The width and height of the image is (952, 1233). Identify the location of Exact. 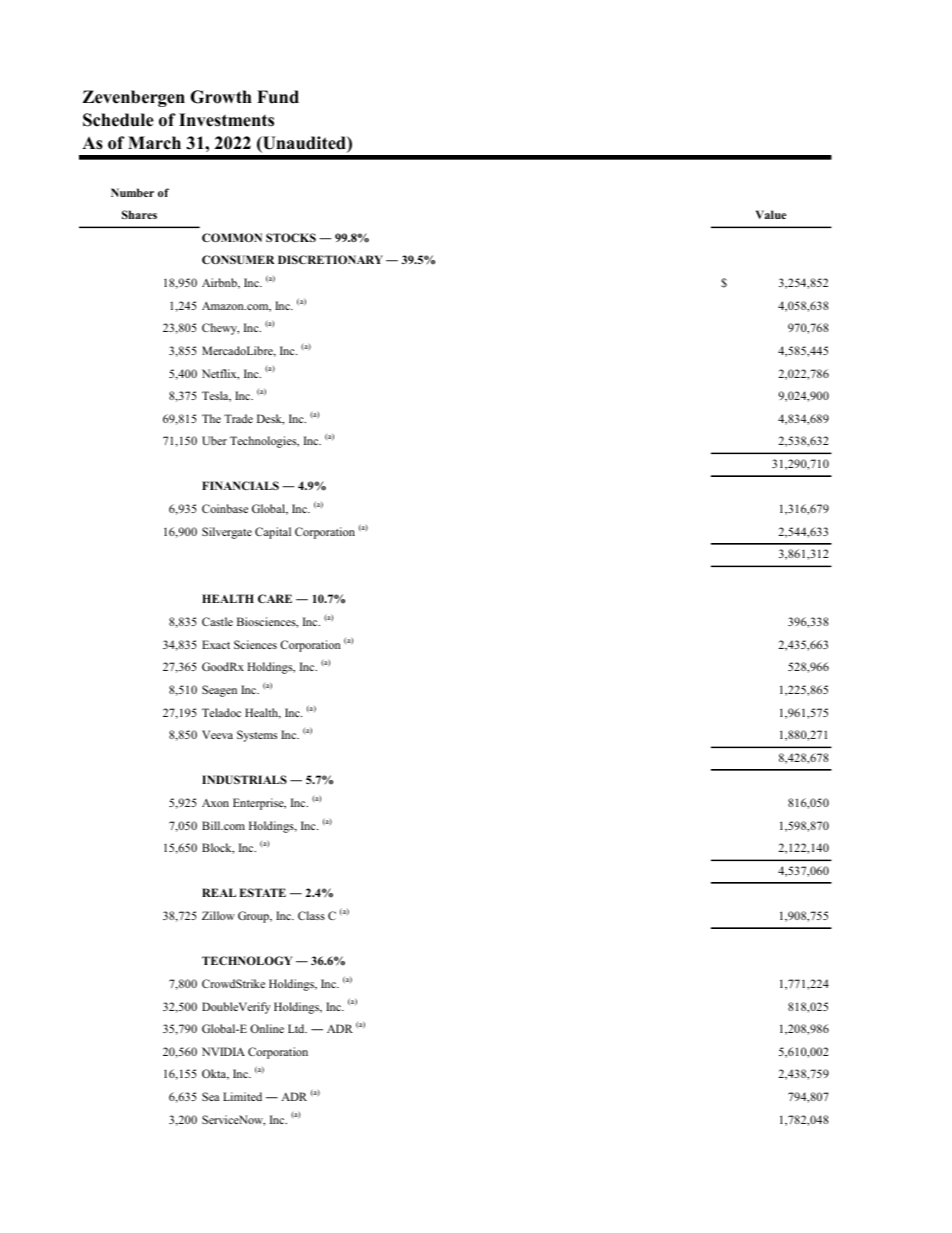
(216, 644).
